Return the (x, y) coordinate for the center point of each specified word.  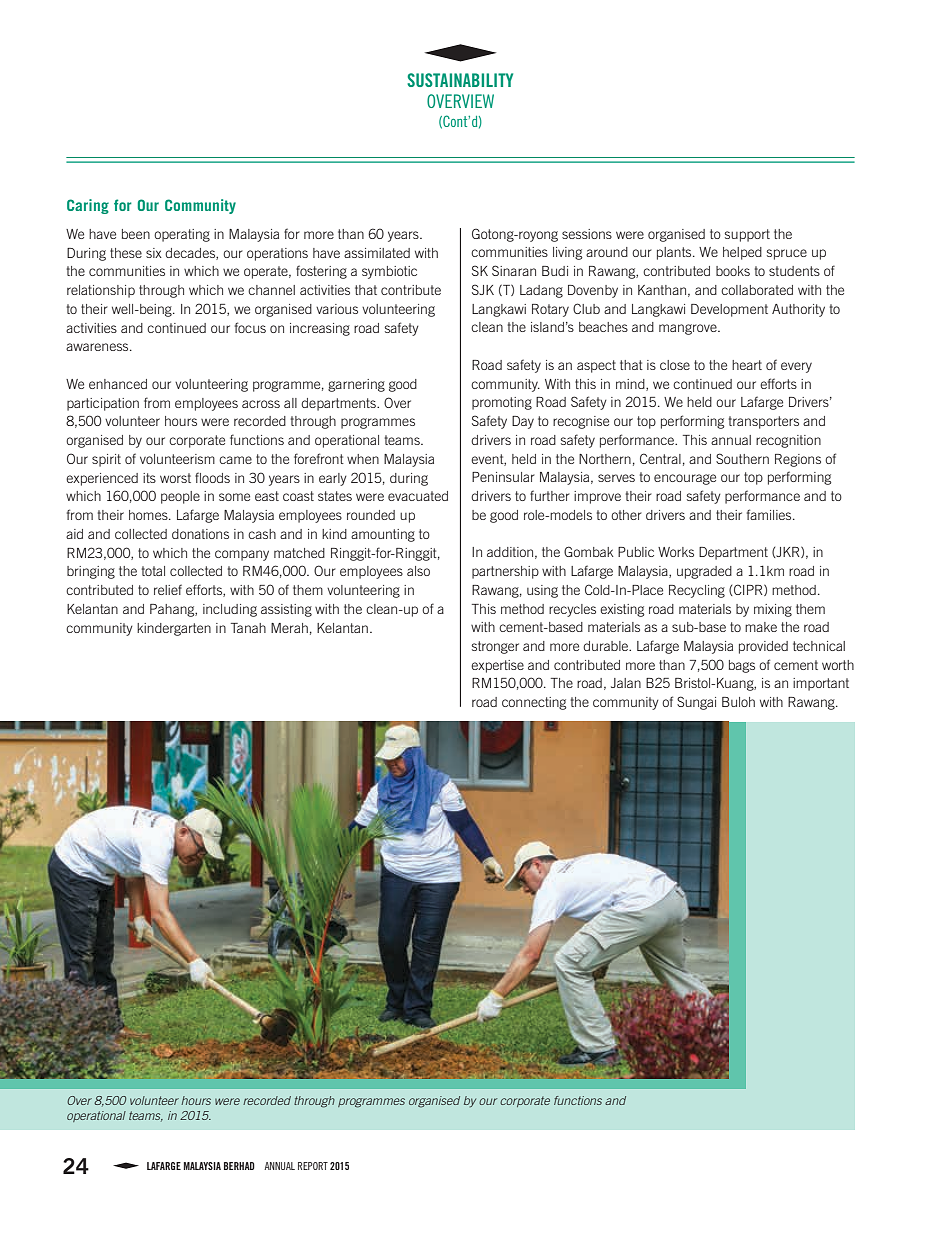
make (761, 627)
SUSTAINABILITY (460, 80)
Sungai (696, 703)
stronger (495, 647)
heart (747, 365)
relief (168, 589)
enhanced (118, 384)
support (747, 235)
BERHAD (239, 1166)
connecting (534, 703)
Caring (88, 206)
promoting (502, 403)
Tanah (248, 628)
